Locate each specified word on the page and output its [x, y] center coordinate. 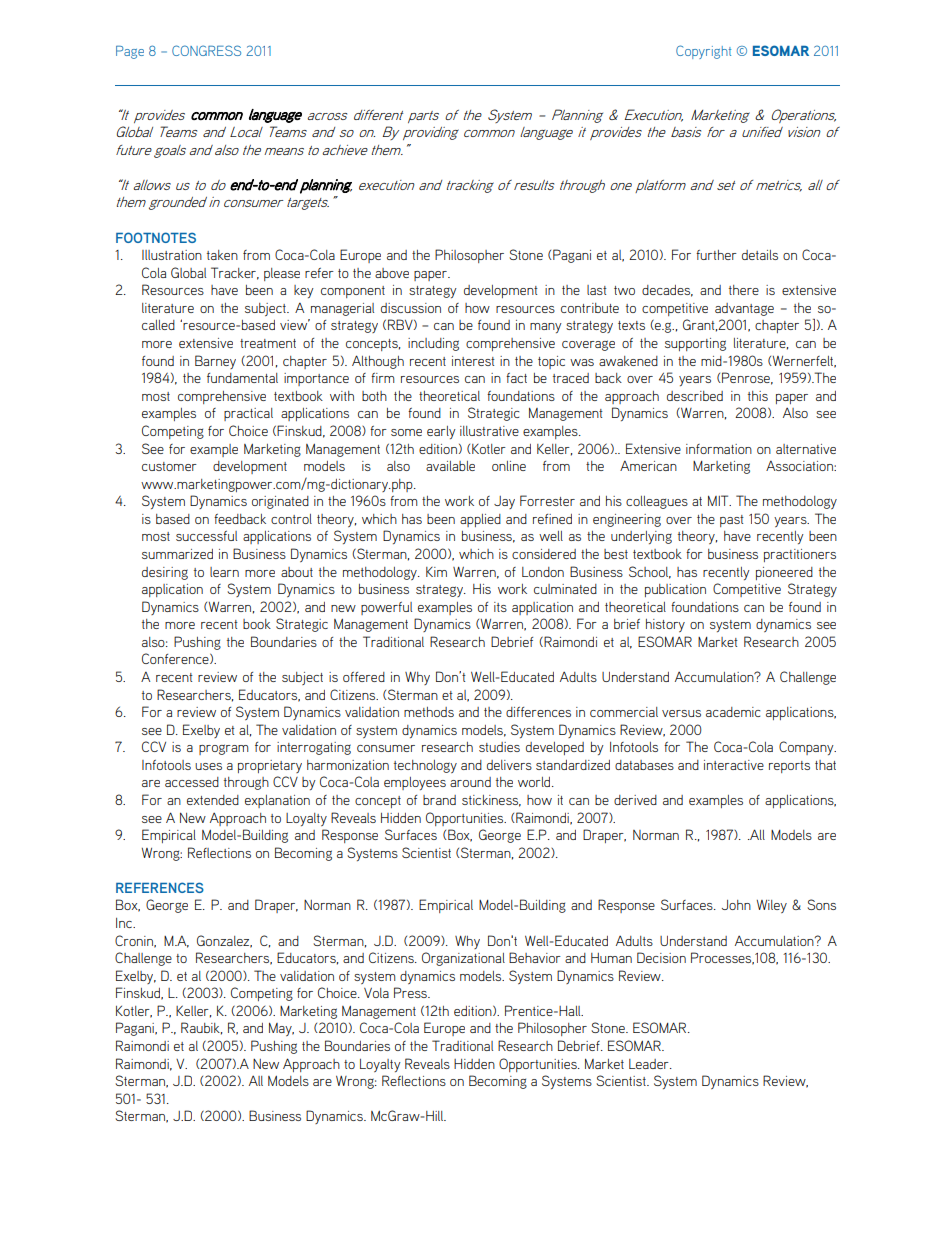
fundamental [242, 378]
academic [733, 712]
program [223, 749]
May [281, 1029]
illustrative [489, 431]
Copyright [703, 52]
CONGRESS [206, 50]
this [758, 396]
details [760, 255]
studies [499, 747]
